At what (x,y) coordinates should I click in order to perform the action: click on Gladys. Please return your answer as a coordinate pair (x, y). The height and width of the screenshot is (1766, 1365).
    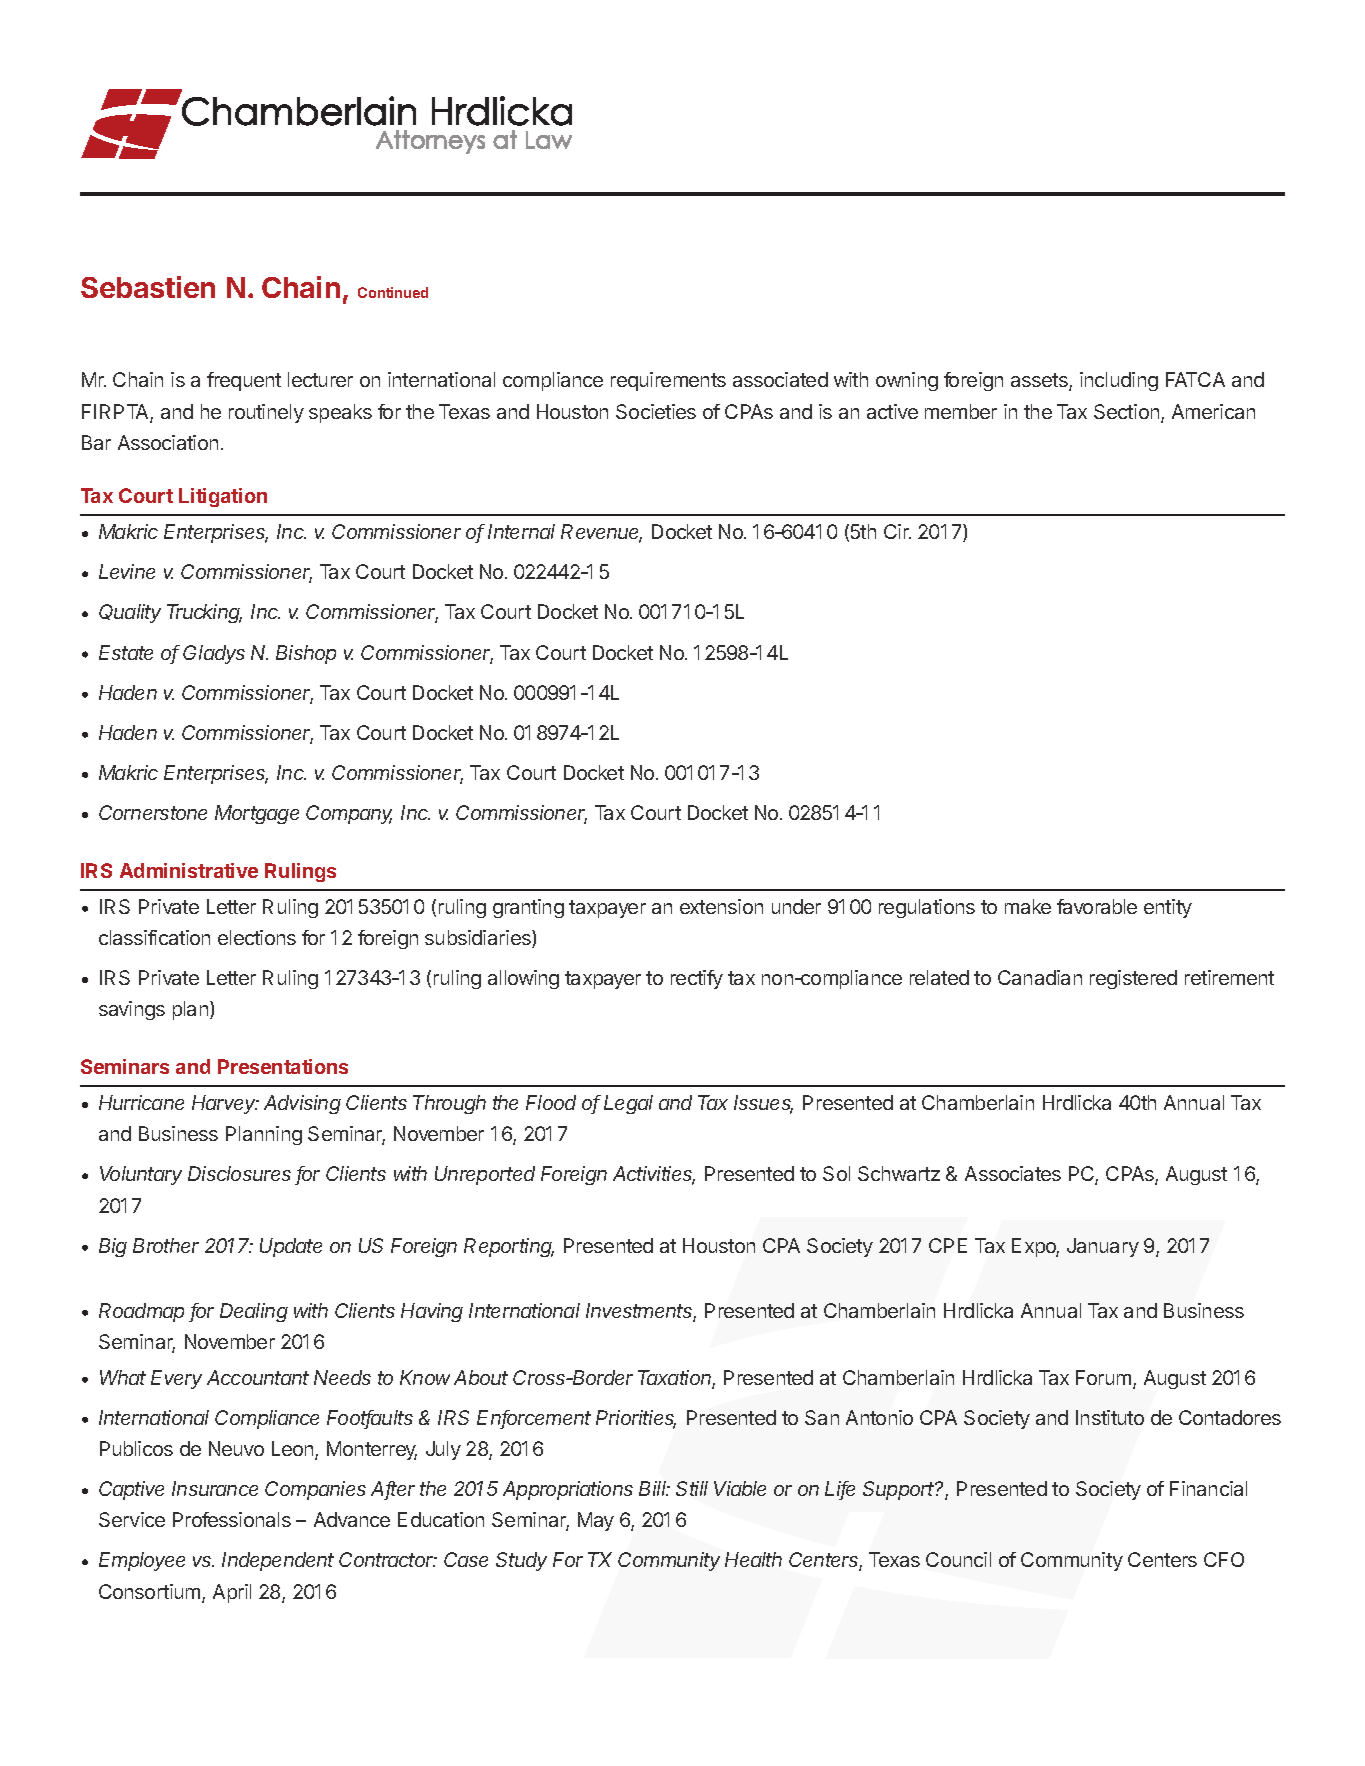
    Looking at the image, I should click on (214, 654).
